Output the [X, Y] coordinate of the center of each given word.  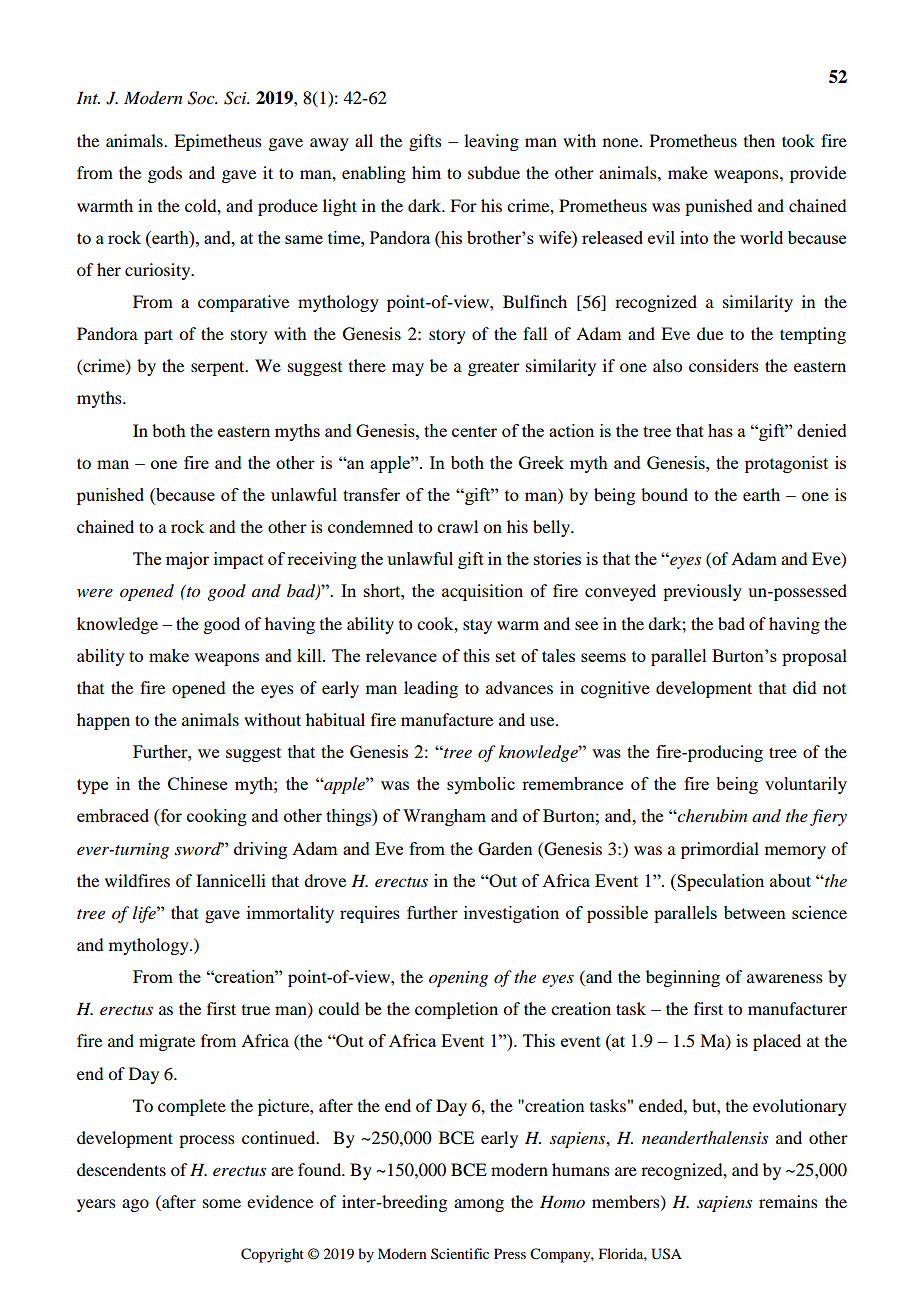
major [187, 560]
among [479, 1205]
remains [788, 1201]
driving [260, 850]
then [759, 140]
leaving [491, 142]
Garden [505, 849]
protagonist [786, 464]
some [222, 1203]
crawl [457, 526]
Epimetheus [218, 142]
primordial [720, 850]
